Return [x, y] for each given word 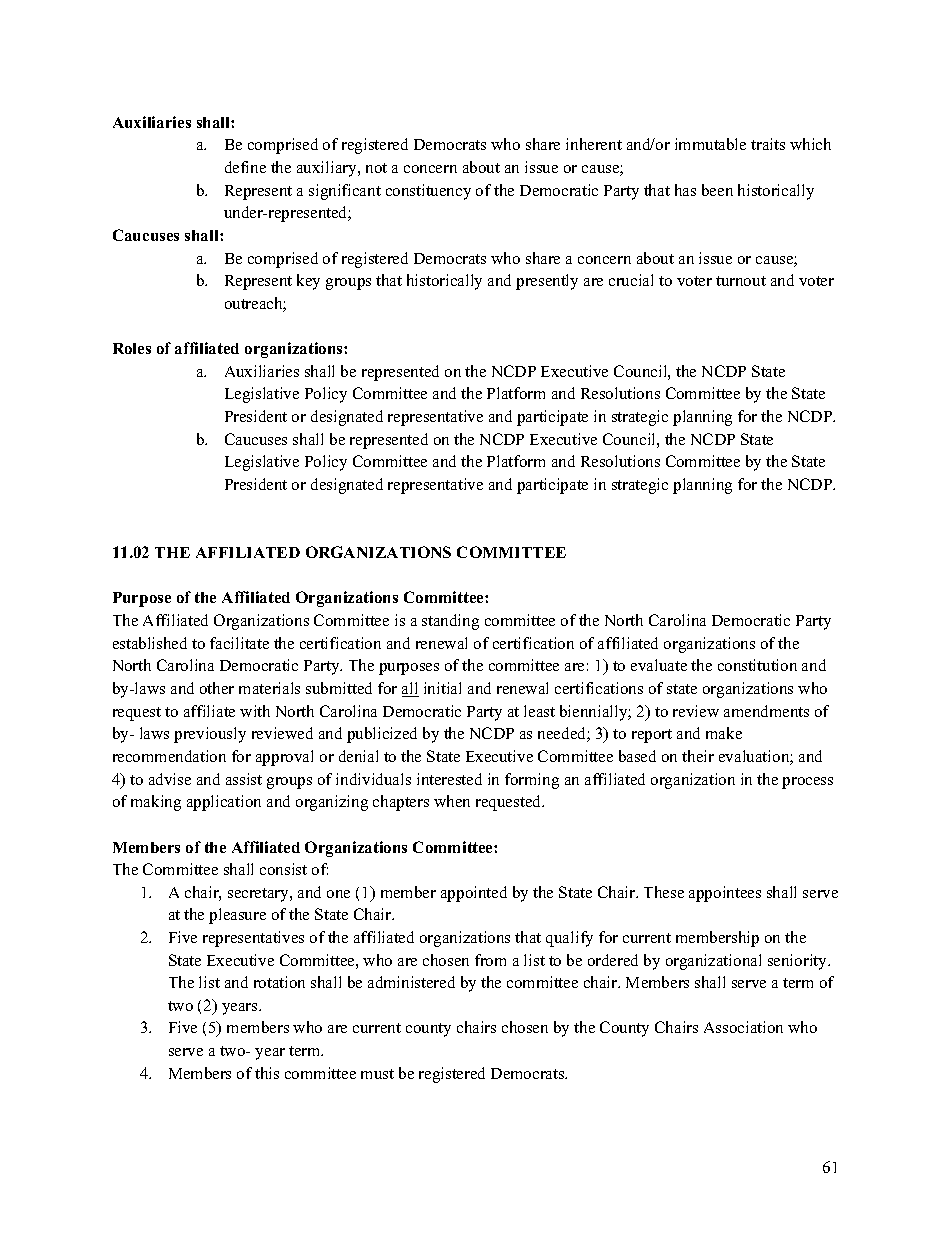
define [245, 167]
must [377, 1074]
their [698, 756]
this [267, 1073]
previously [210, 735]
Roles [132, 348]
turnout [741, 281]
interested [449, 779]
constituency [428, 192]
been [717, 190]
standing [450, 622]
